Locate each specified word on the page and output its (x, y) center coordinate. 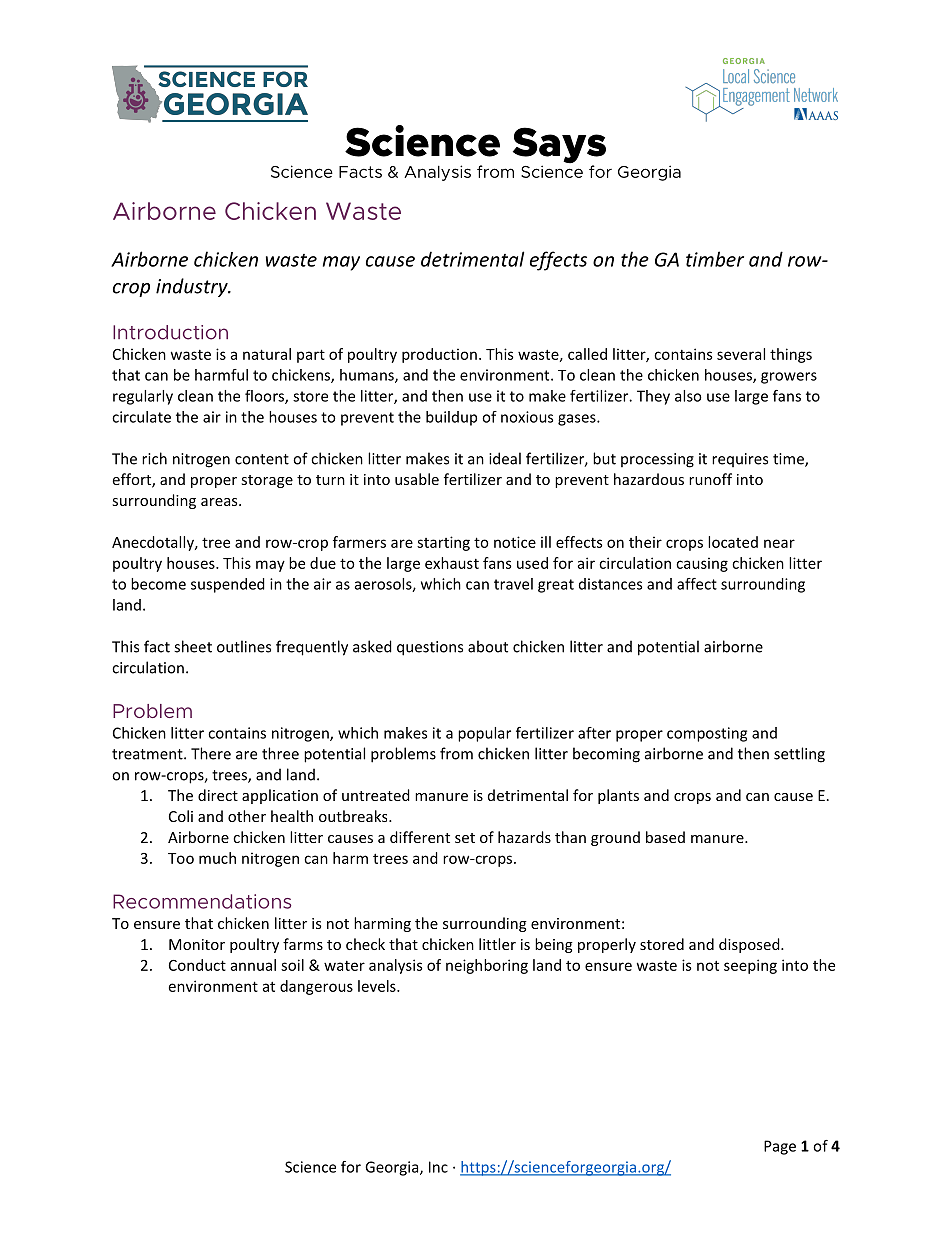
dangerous (316, 987)
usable (417, 479)
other (247, 816)
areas (220, 502)
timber (715, 259)
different (420, 837)
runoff (710, 479)
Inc (438, 1167)
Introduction (170, 332)
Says (559, 146)
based (665, 837)
